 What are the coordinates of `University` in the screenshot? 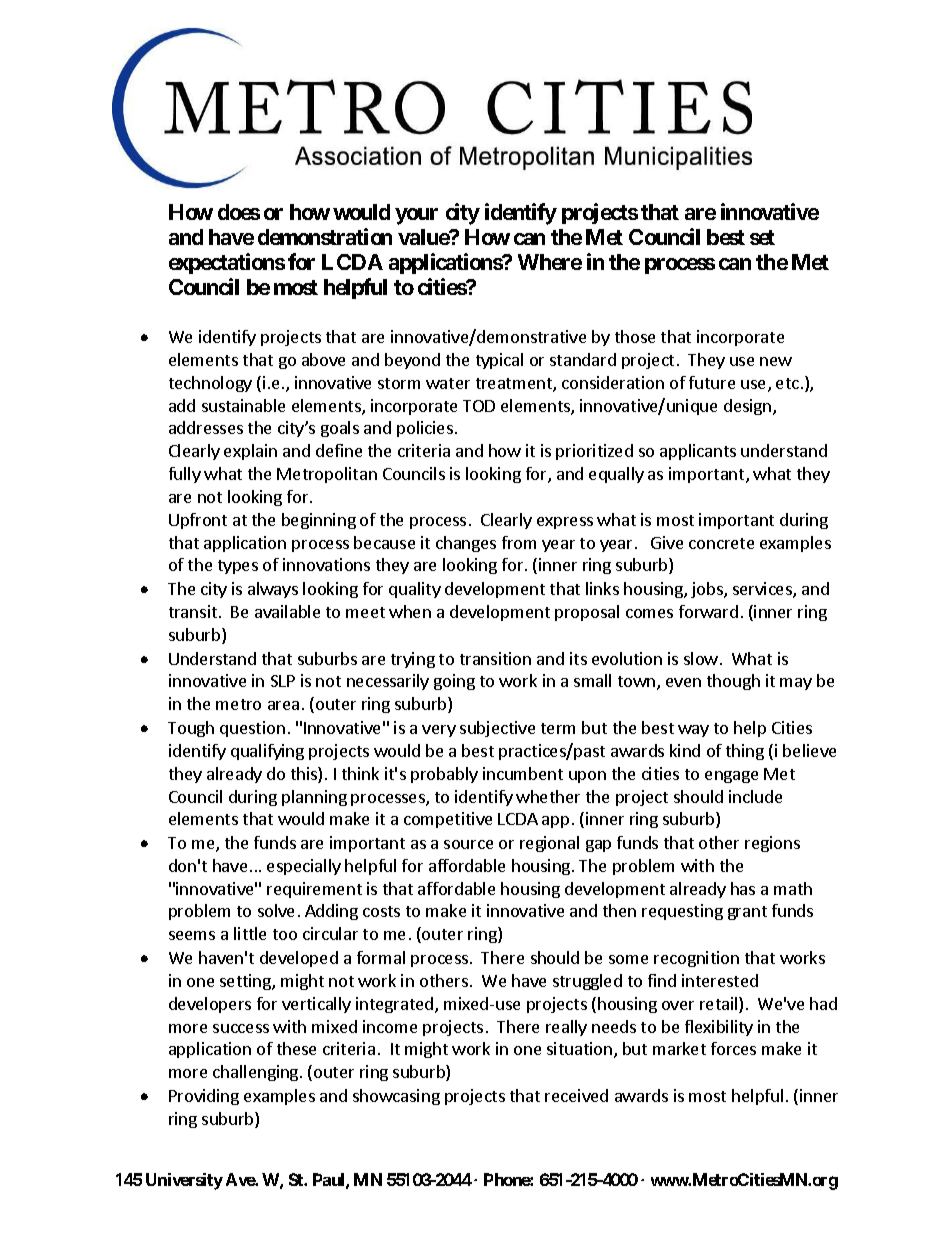 It's located at (184, 1181).
